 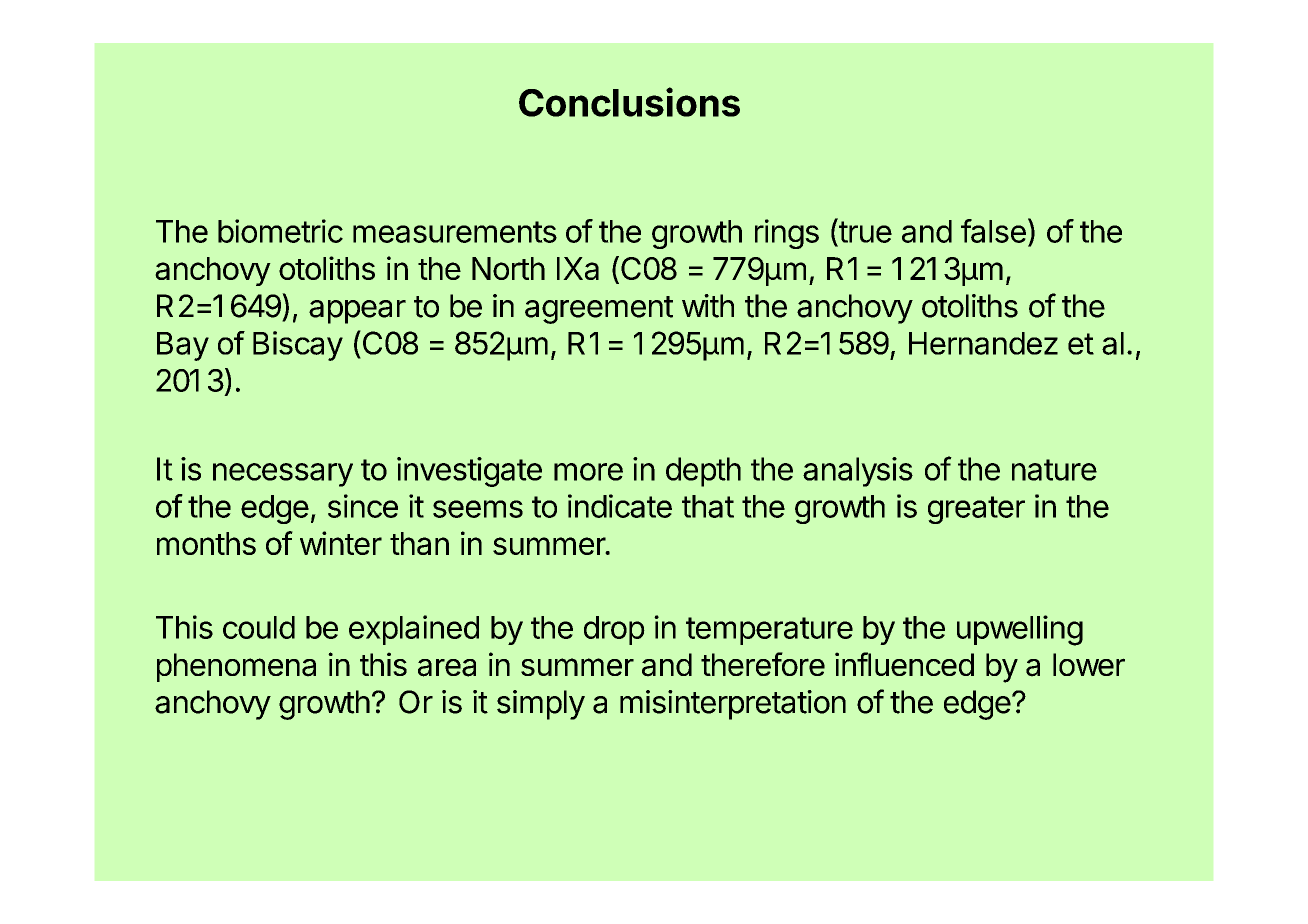 What do you see at coordinates (541, 705) in the document?
I see `simply` at bounding box center [541, 705].
